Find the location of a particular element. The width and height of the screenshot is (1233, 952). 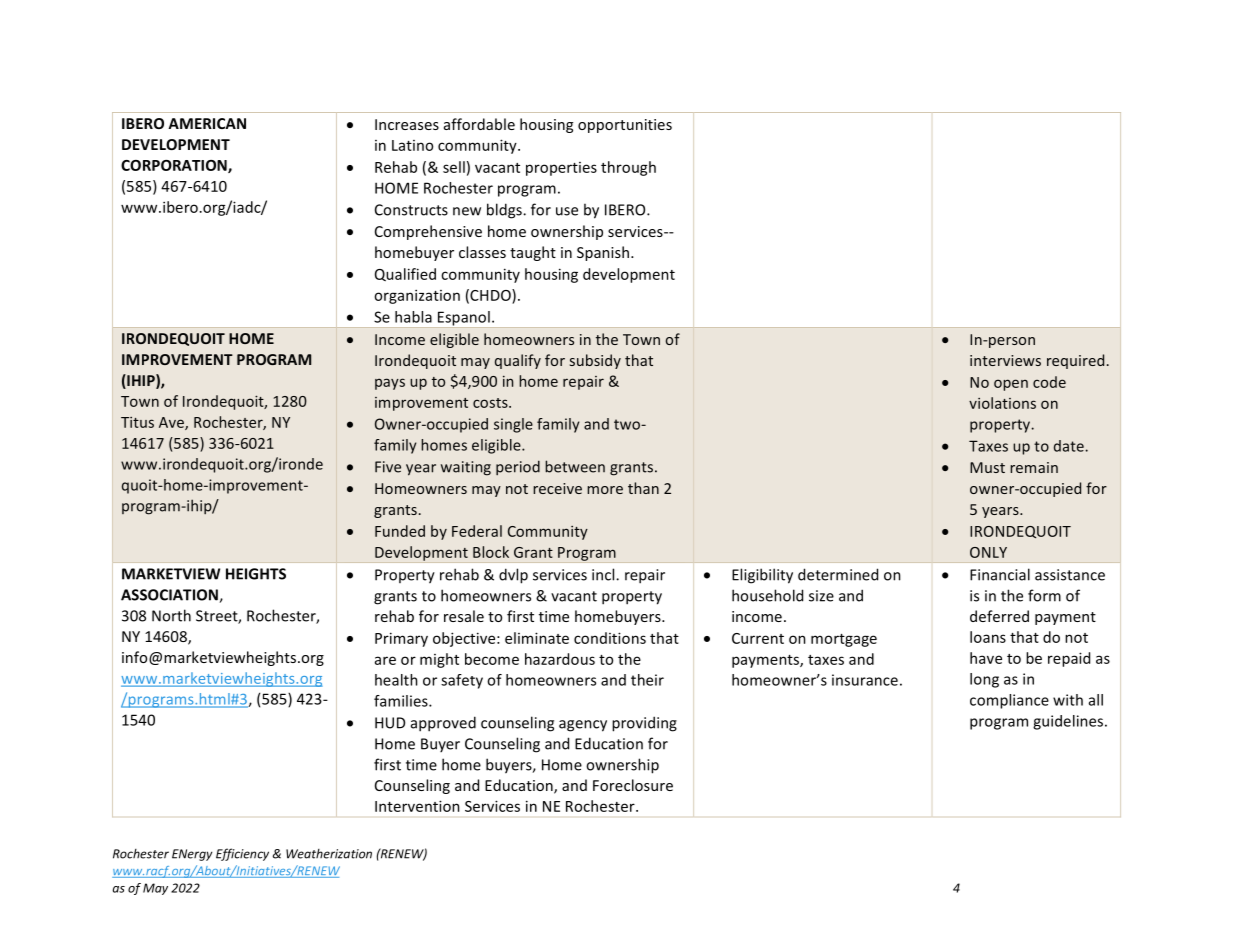

Foreclosure is located at coordinates (633, 785).
